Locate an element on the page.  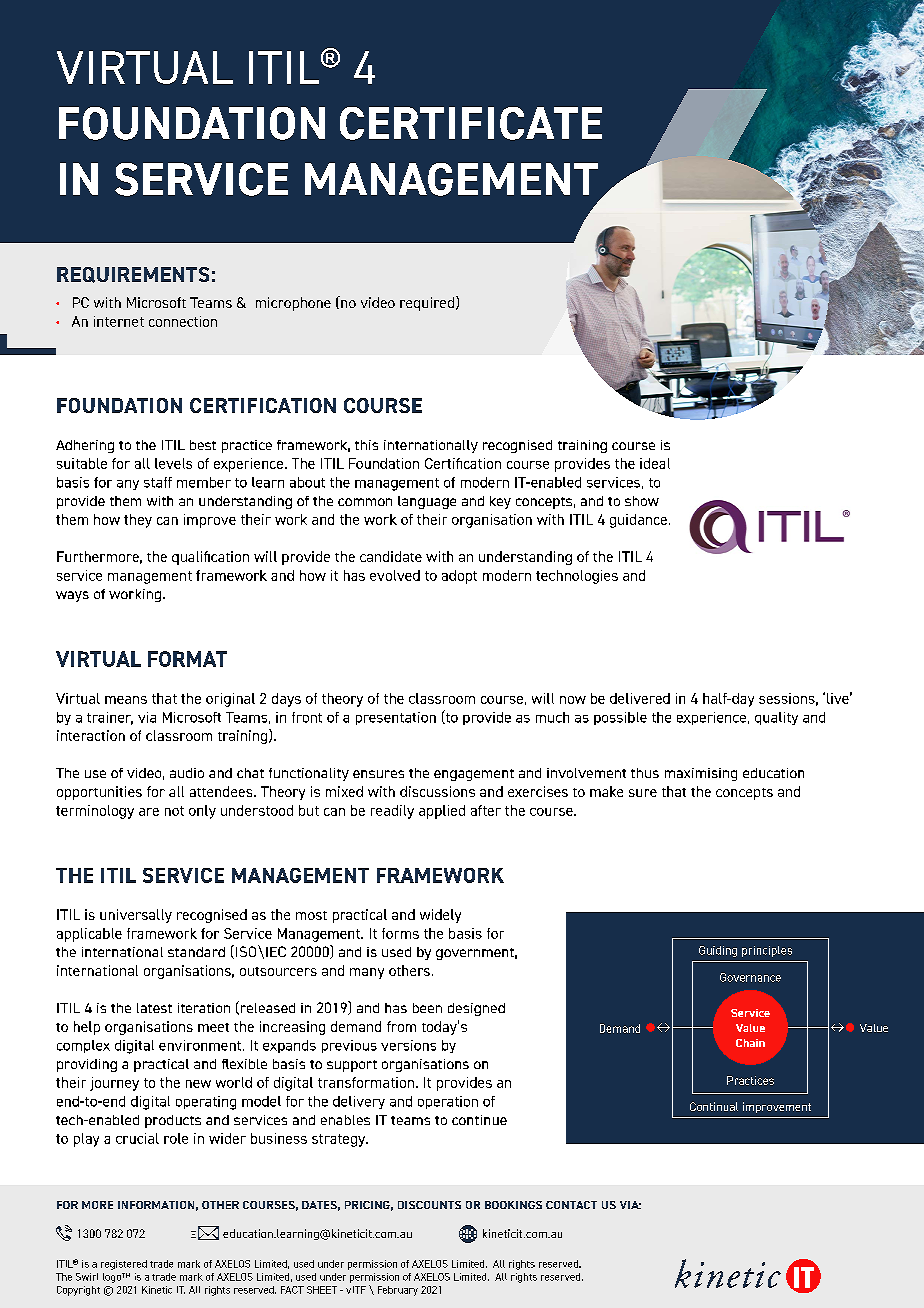
required is located at coordinates (427, 304).
